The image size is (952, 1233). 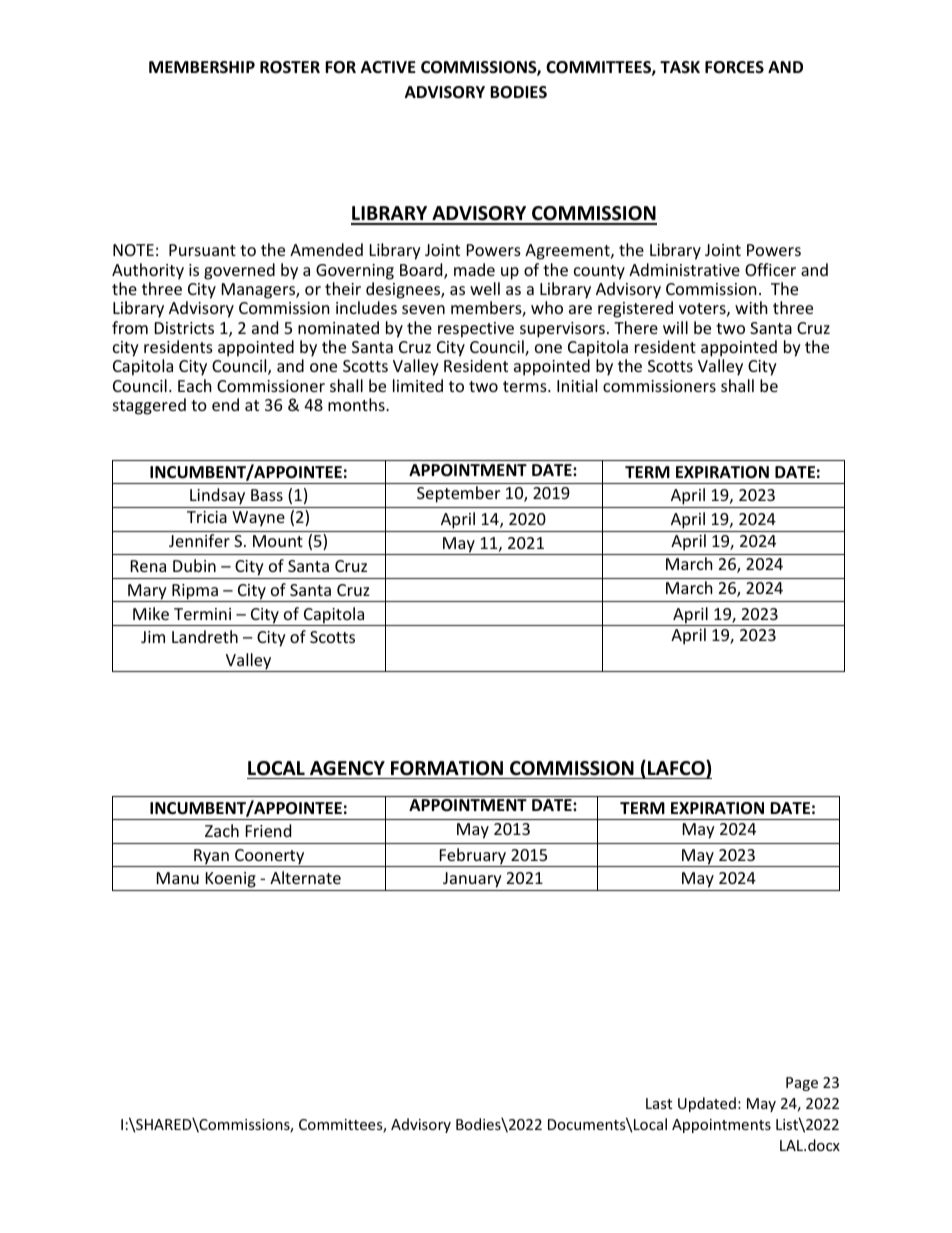 I want to click on Last, so click(x=659, y=1103).
